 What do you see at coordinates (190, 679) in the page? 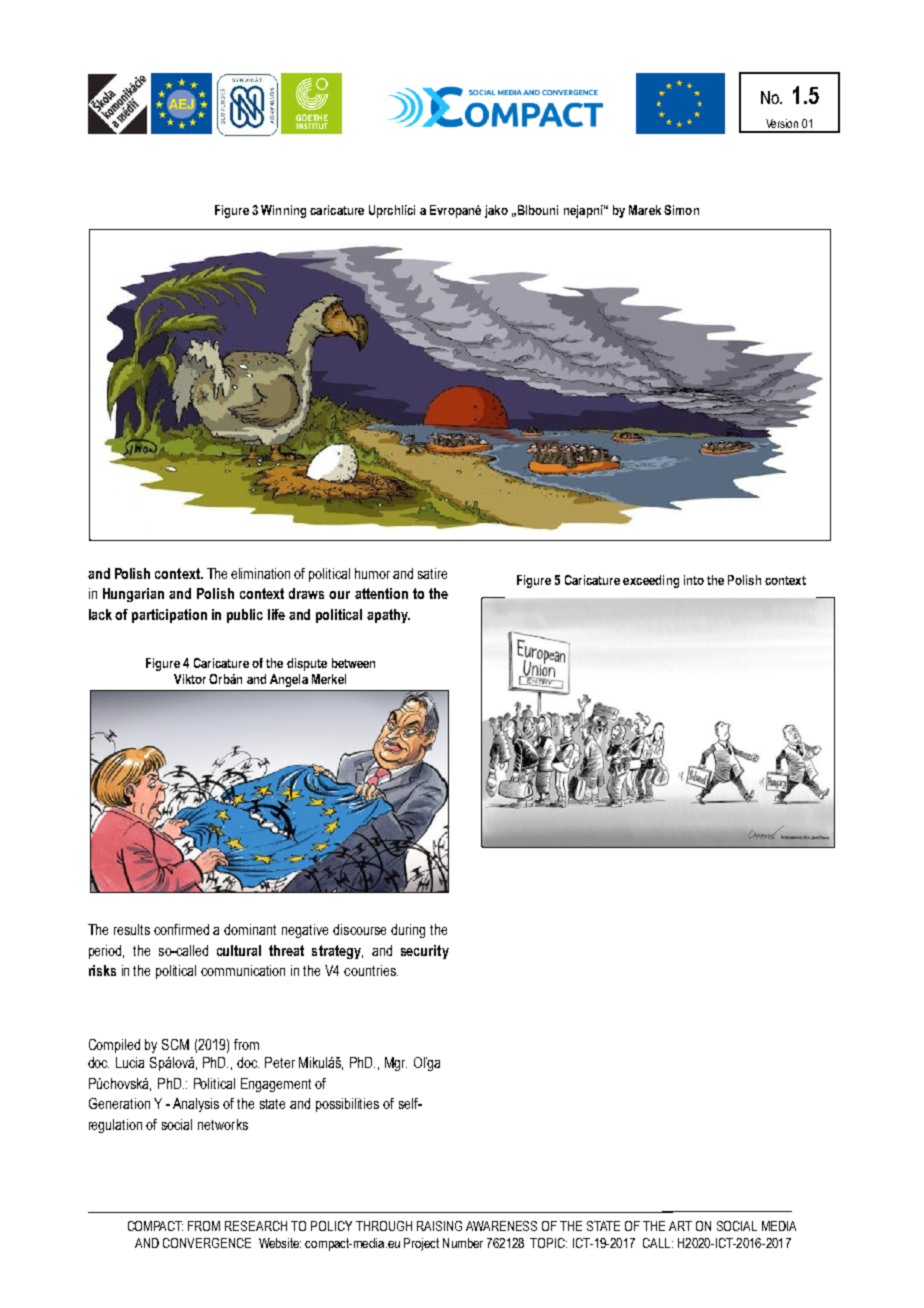
I see `Viktor` at bounding box center [190, 679].
